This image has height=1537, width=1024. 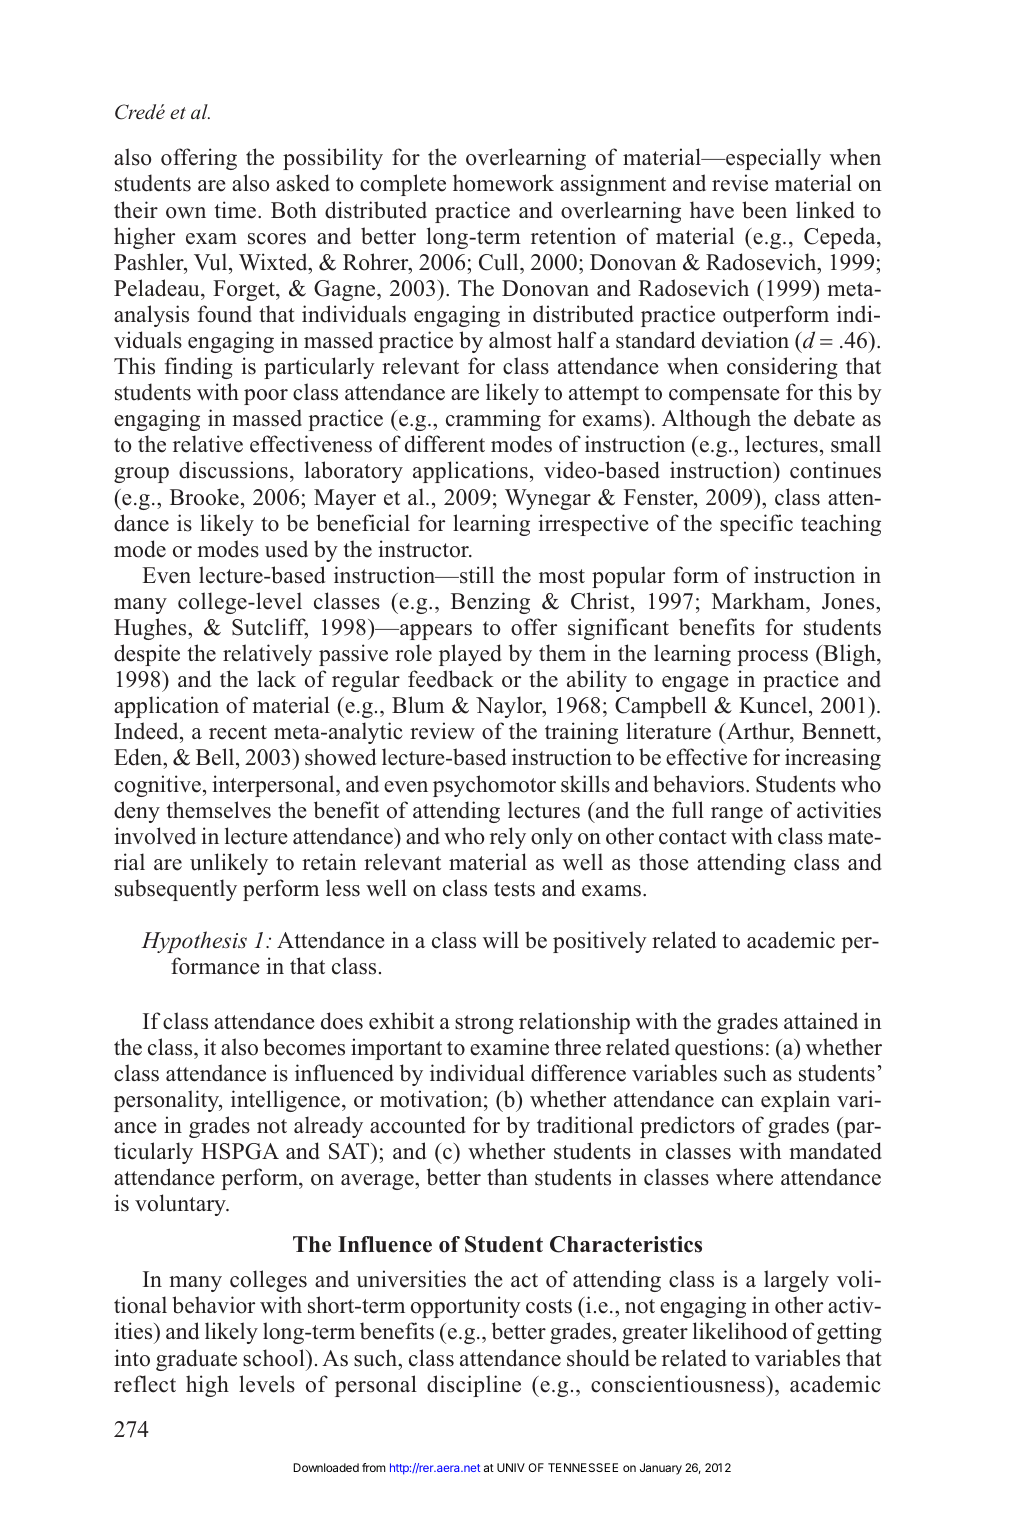 What do you see at coordinates (484, 1024) in the image?
I see `strong` at bounding box center [484, 1024].
